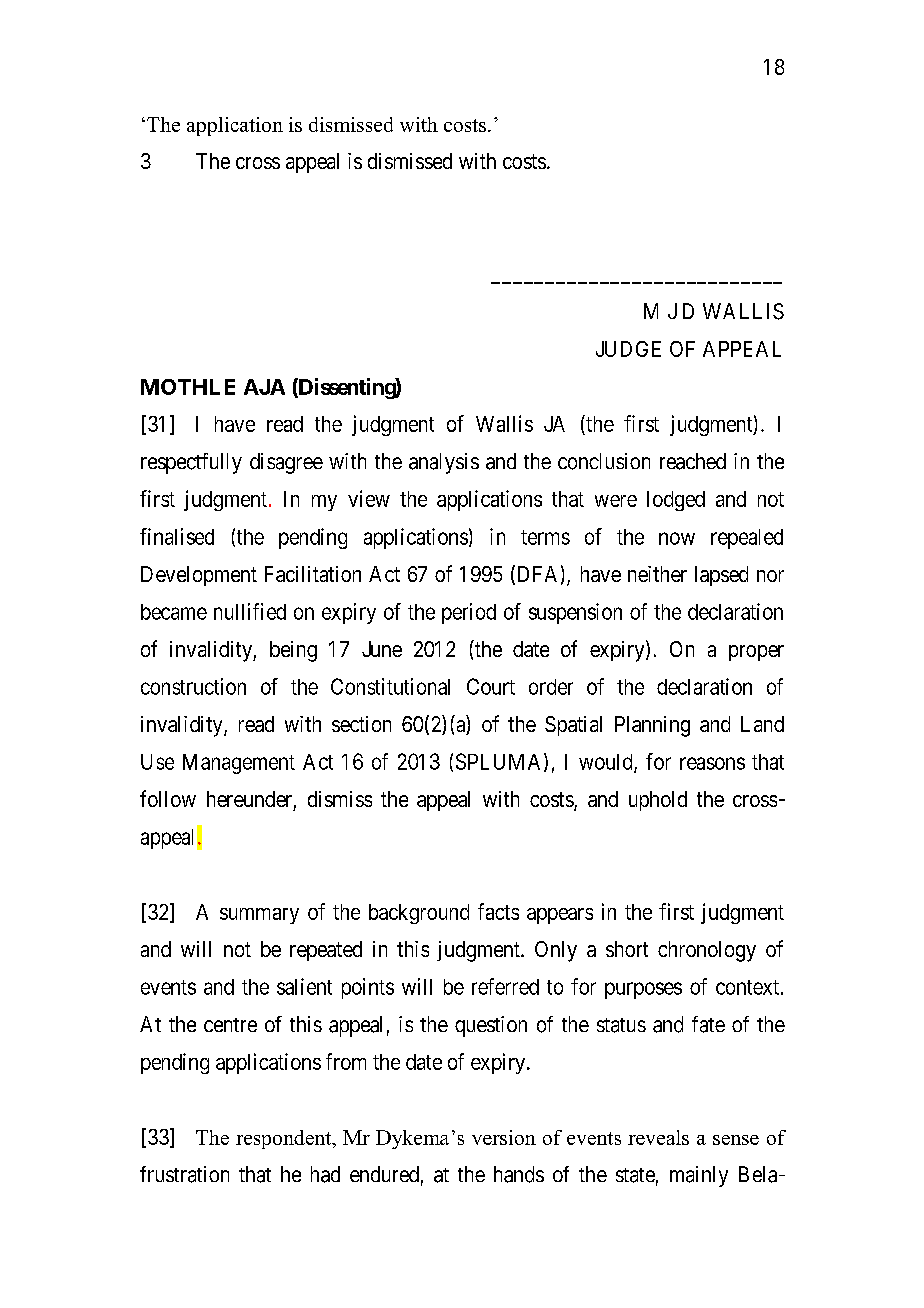 The width and height of the screenshot is (924, 1308). I want to click on Court, so click(491, 686).
